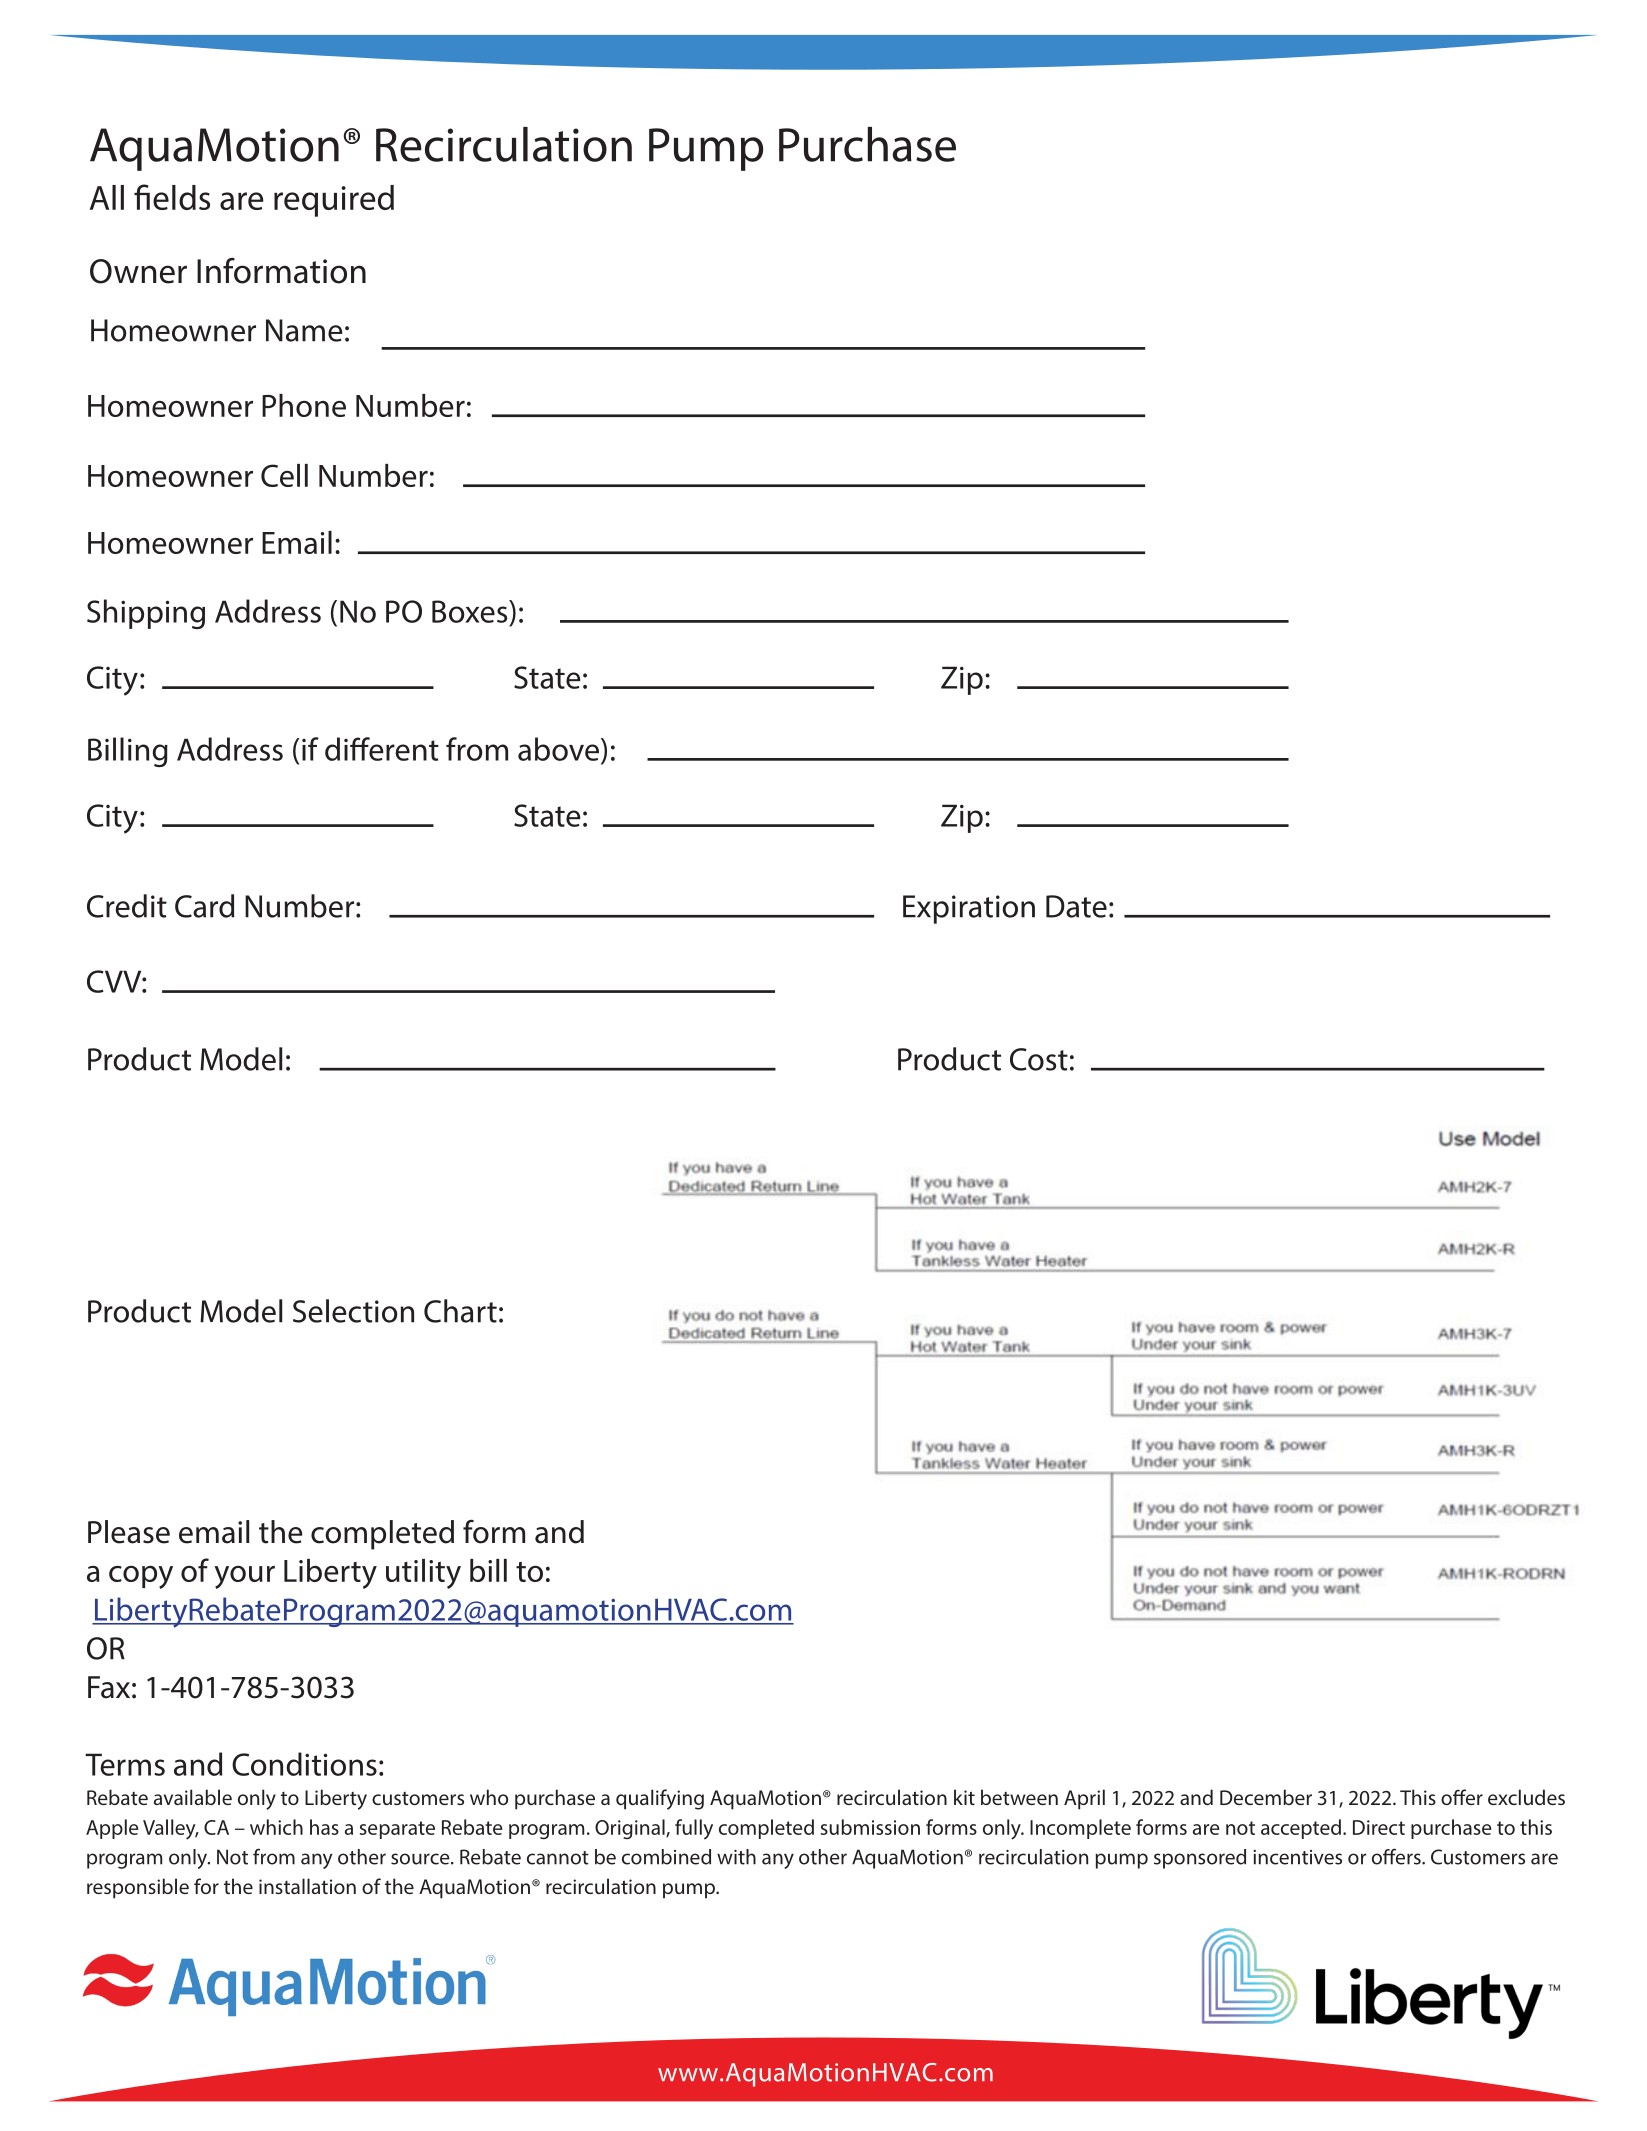  What do you see at coordinates (460, 1311) in the page?
I see `Chart` at bounding box center [460, 1311].
